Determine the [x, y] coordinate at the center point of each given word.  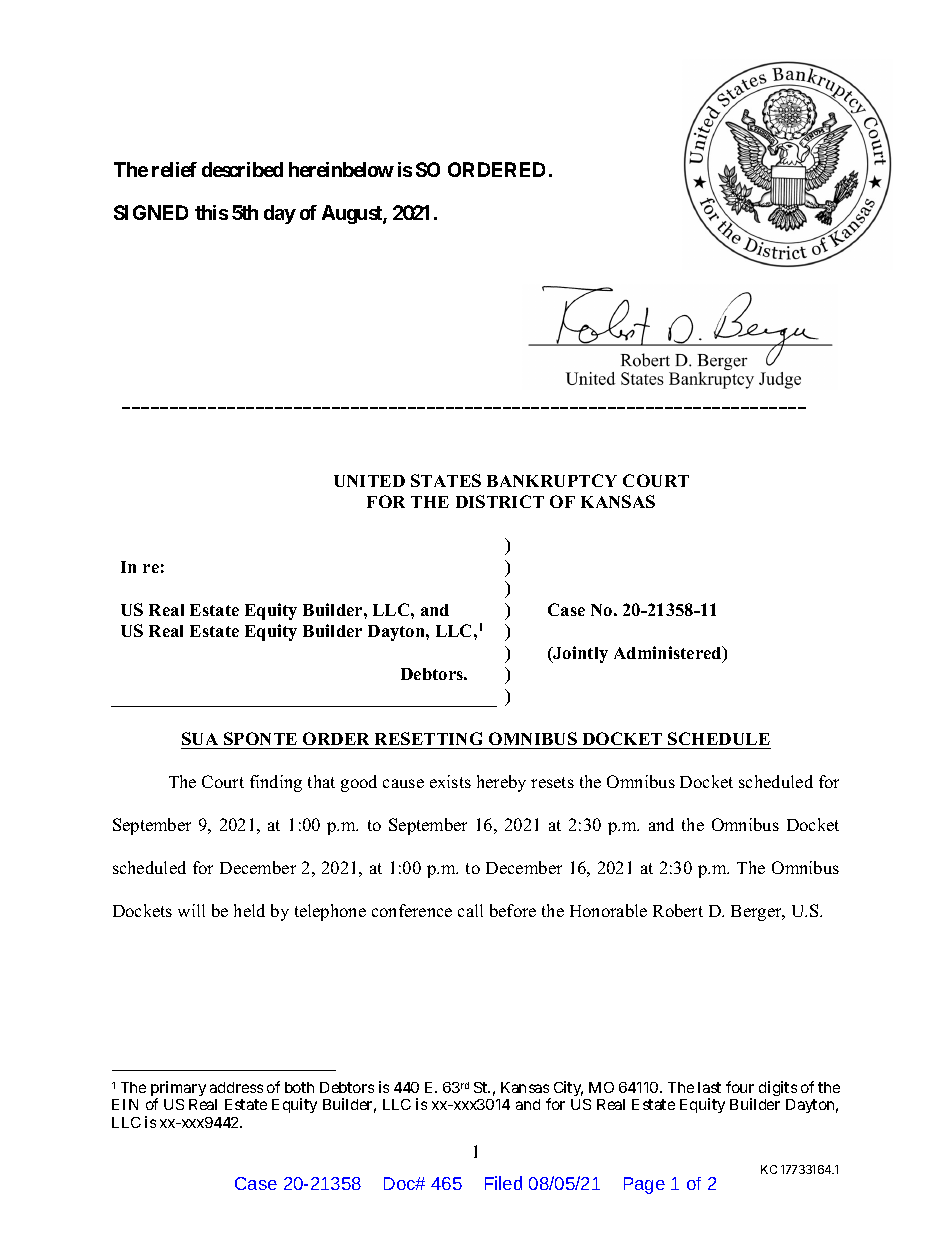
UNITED [369, 481]
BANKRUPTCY [552, 480]
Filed [503, 1183]
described [242, 169]
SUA [200, 738]
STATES [446, 480]
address [236, 1087]
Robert [678, 910]
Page [644, 1185]
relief [174, 169]
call [470, 910]
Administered [669, 654]
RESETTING [428, 738]
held [249, 910]
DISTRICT [500, 501]
